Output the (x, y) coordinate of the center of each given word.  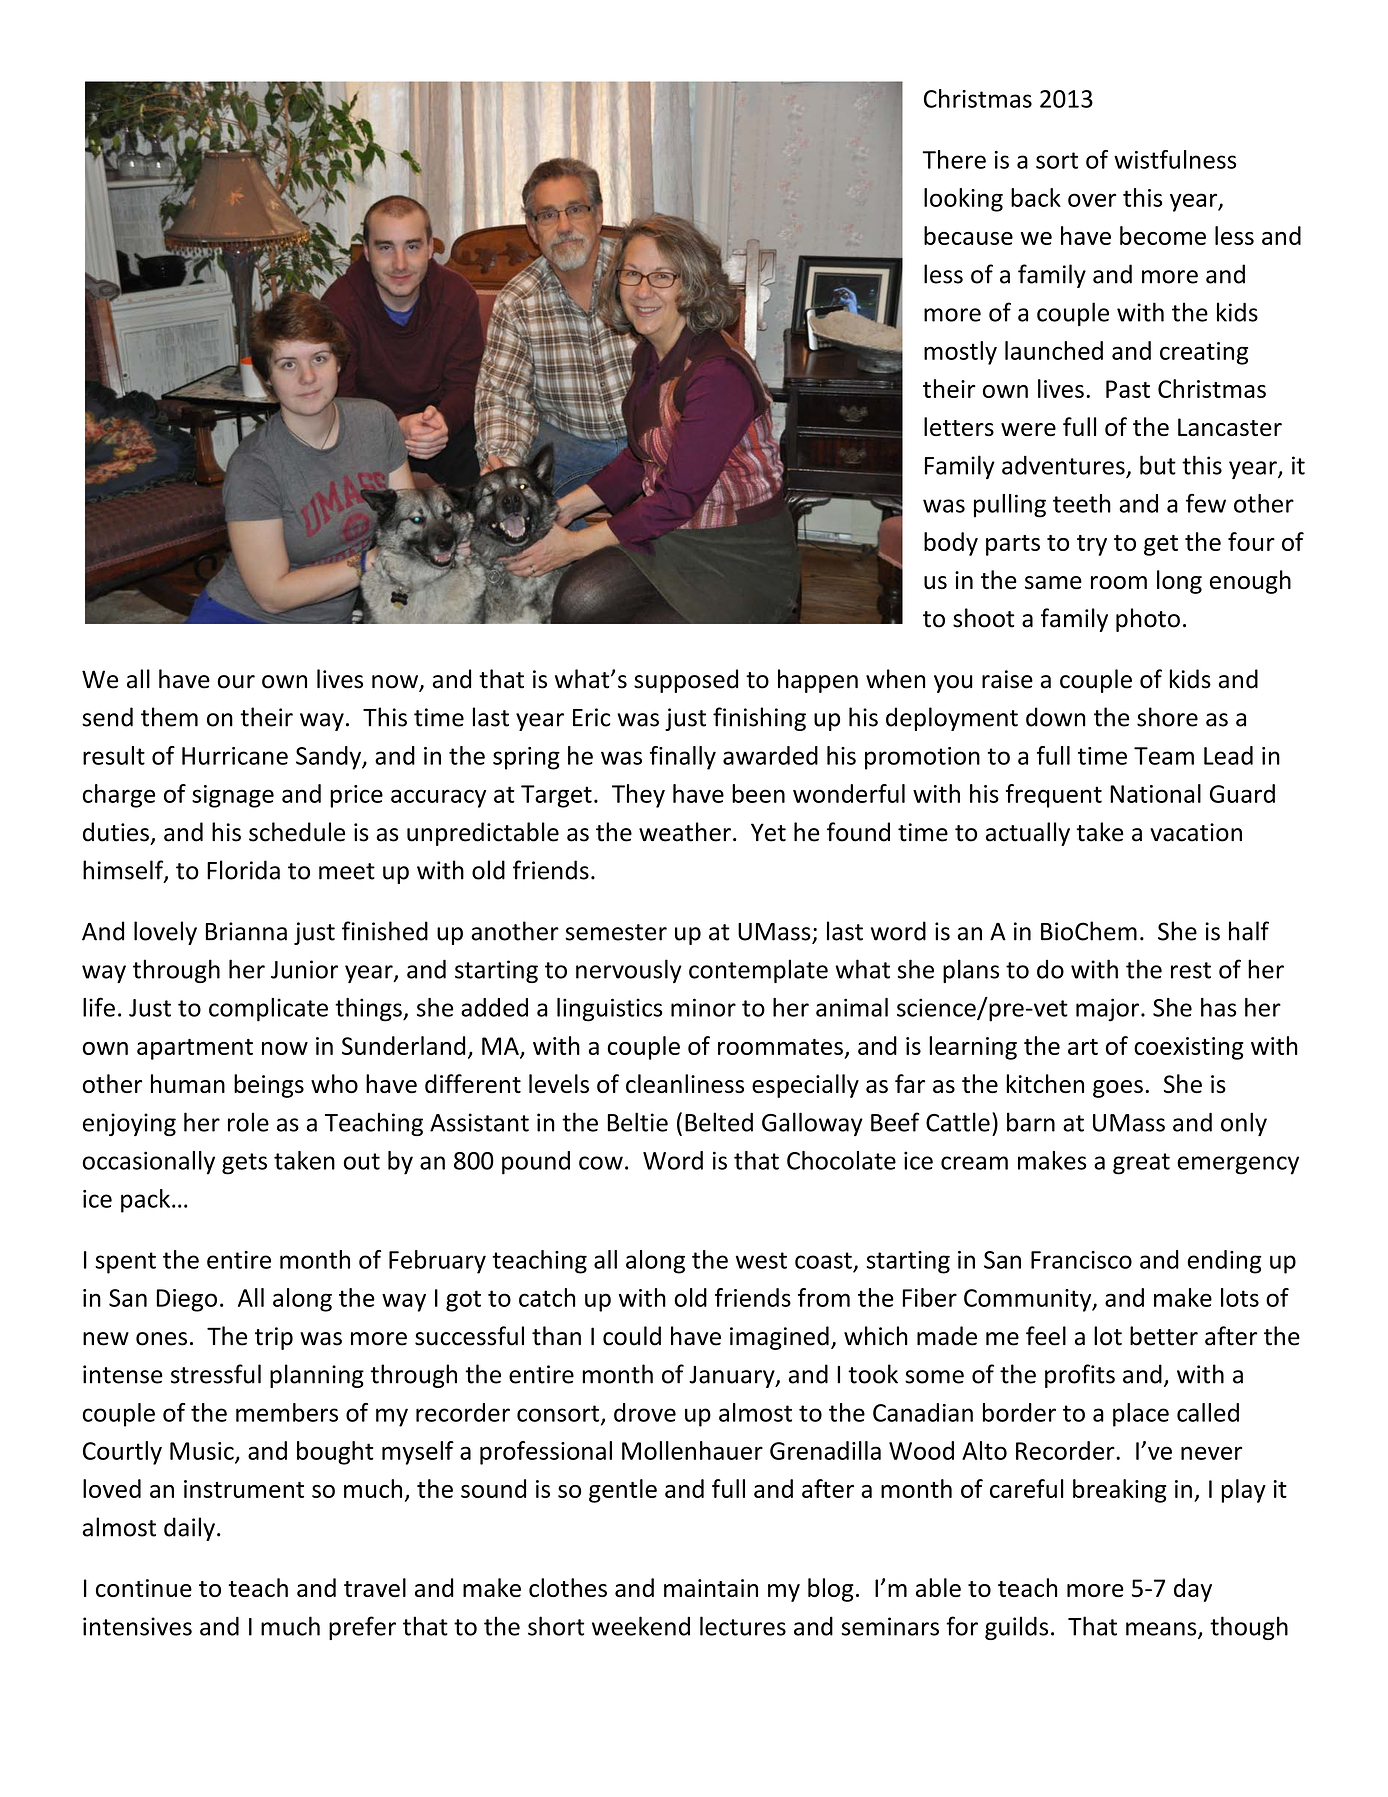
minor (703, 1007)
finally (683, 758)
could (632, 1336)
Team (1164, 756)
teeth (1082, 503)
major (1107, 1010)
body (951, 544)
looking (963, 200)
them (169, 717)
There (954, 159)
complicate (268, 1010)
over (1092, 200)
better (1164, 1336)
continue (144, 1588)
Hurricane (235, 756)
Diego (187, 1300)
